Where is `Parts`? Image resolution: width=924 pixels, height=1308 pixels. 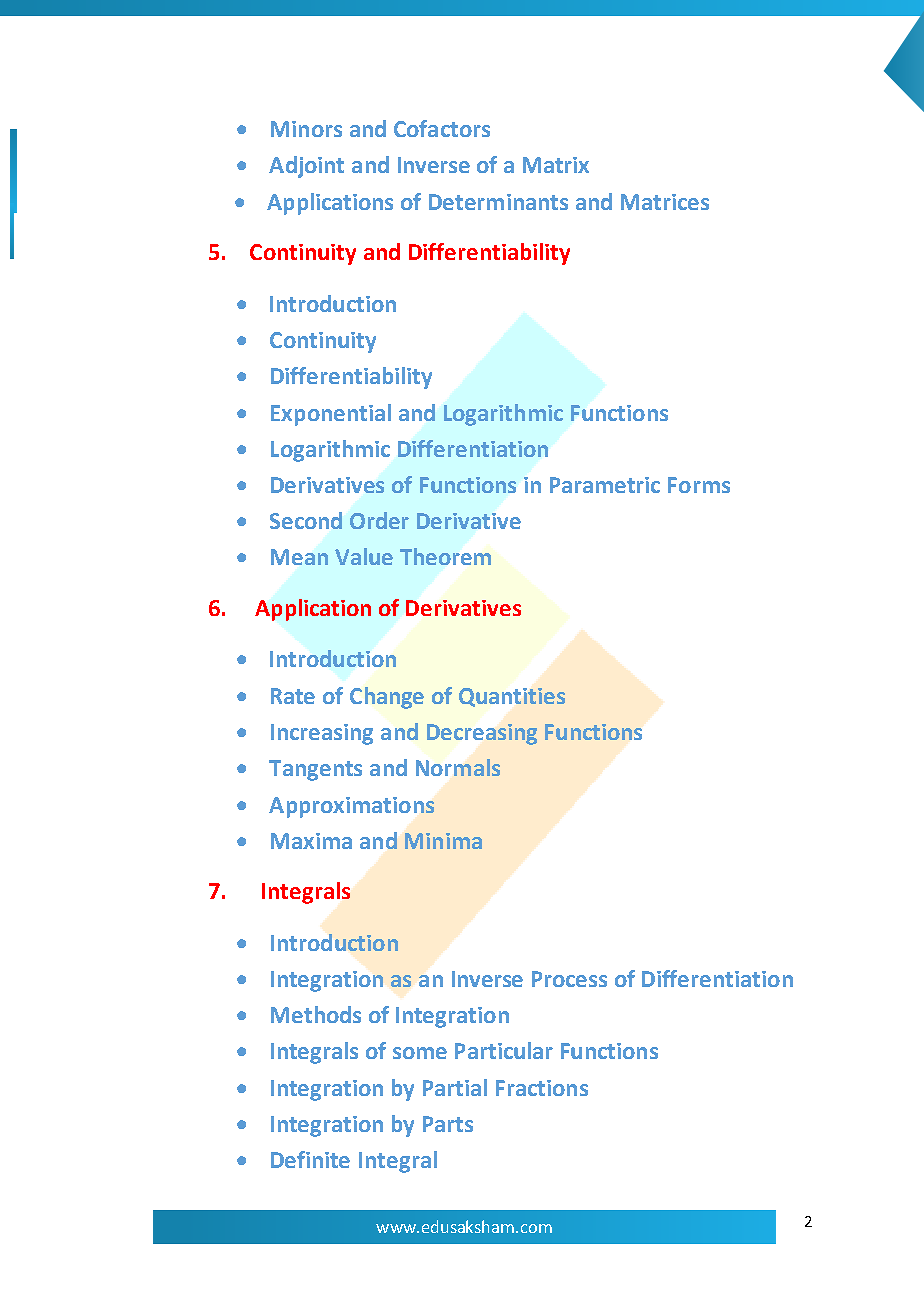
Parts is located at coordinates (448, 1124).
